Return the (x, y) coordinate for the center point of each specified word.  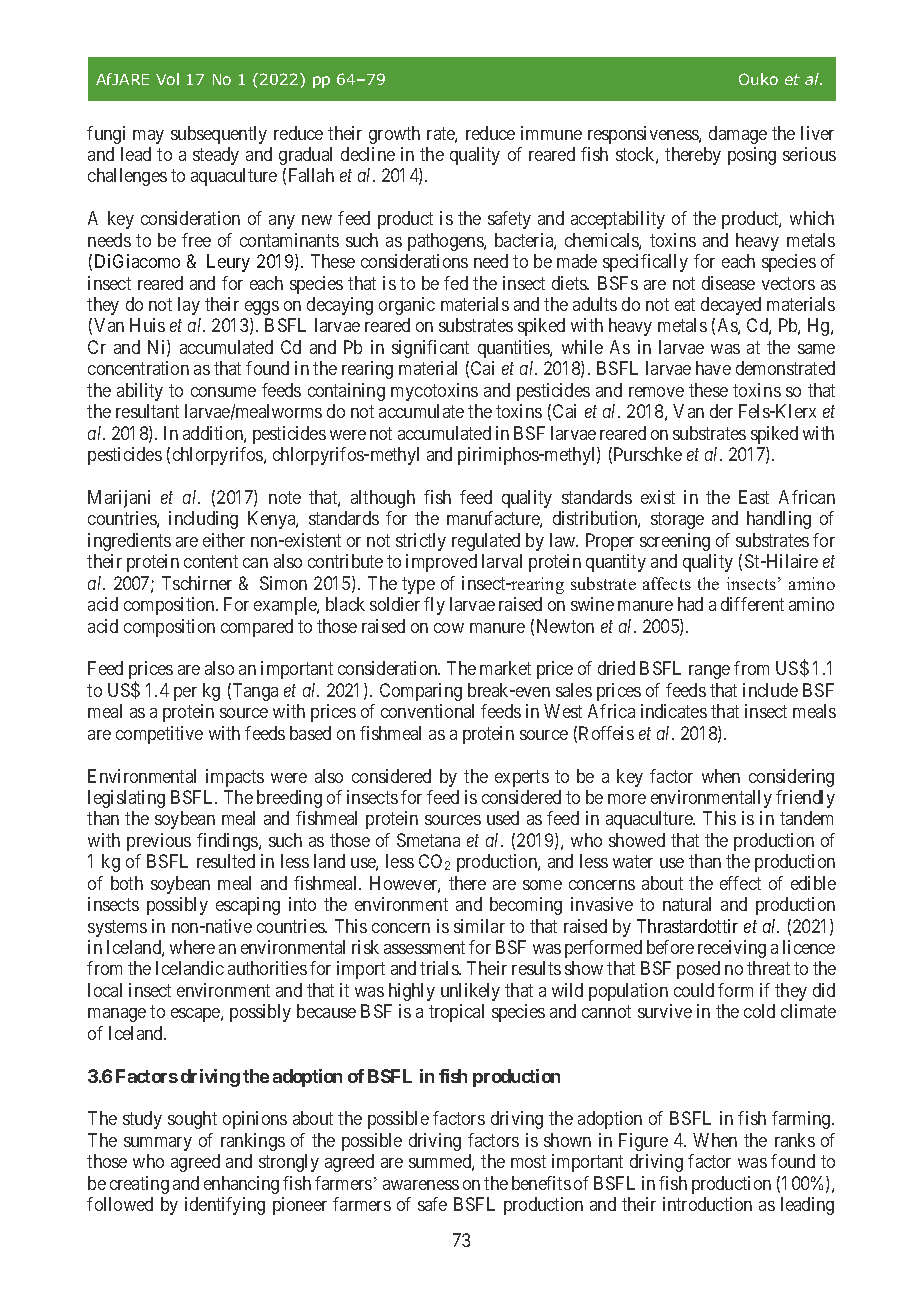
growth (394, 135)
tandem (806, 818)
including (203, 520)
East (754, 497)
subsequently (219, 135)
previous (159, 842)
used (503, 818)
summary (158, 1144)
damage (738, 135)
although (383, 499)
